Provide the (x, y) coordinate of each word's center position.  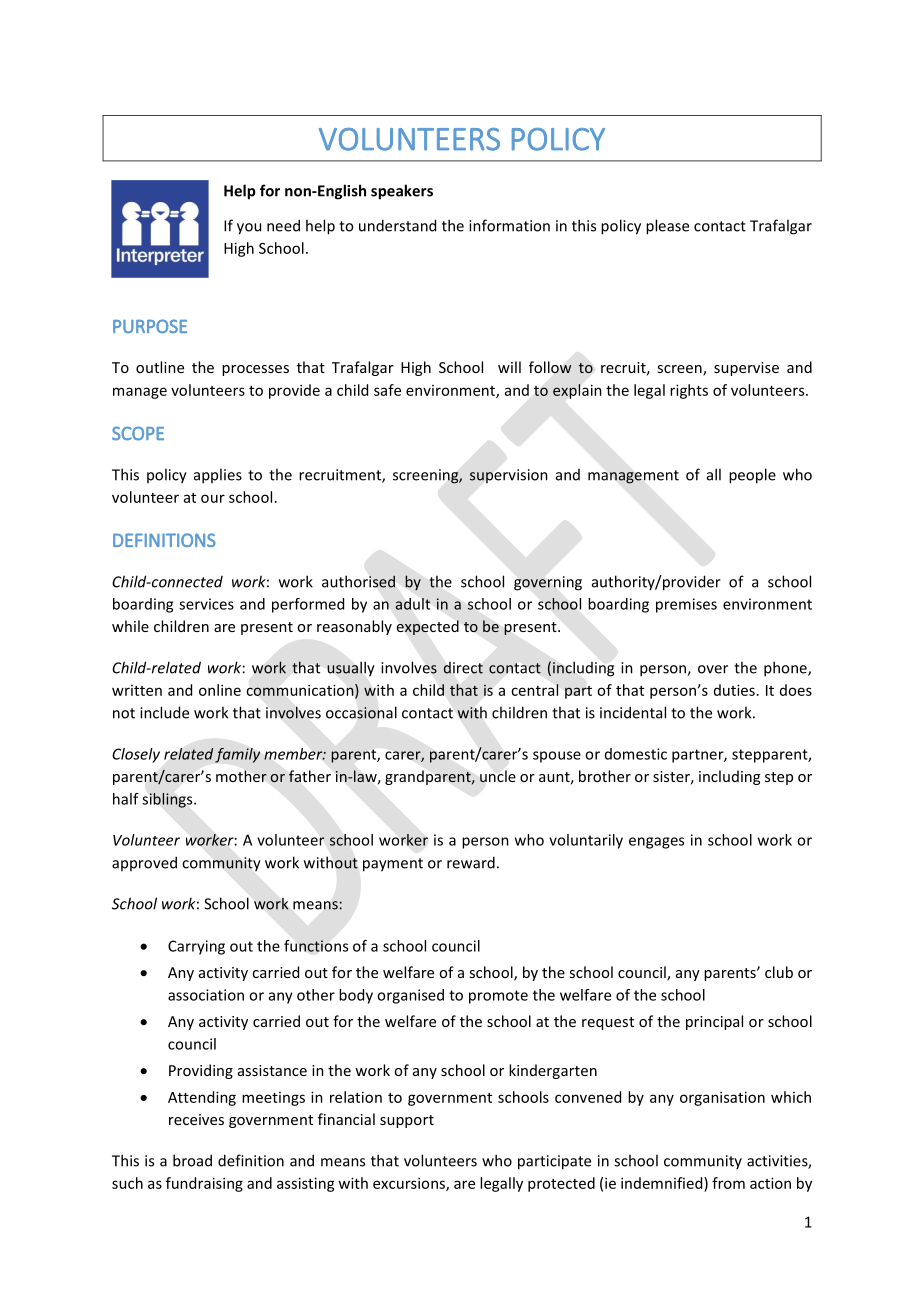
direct (463, 668)
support (407, 1121)
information (509, 225)
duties (734, 690)
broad (192, 1160)
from (728, 1183)
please (667, 227)
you (249, 229)
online (220, 690)
